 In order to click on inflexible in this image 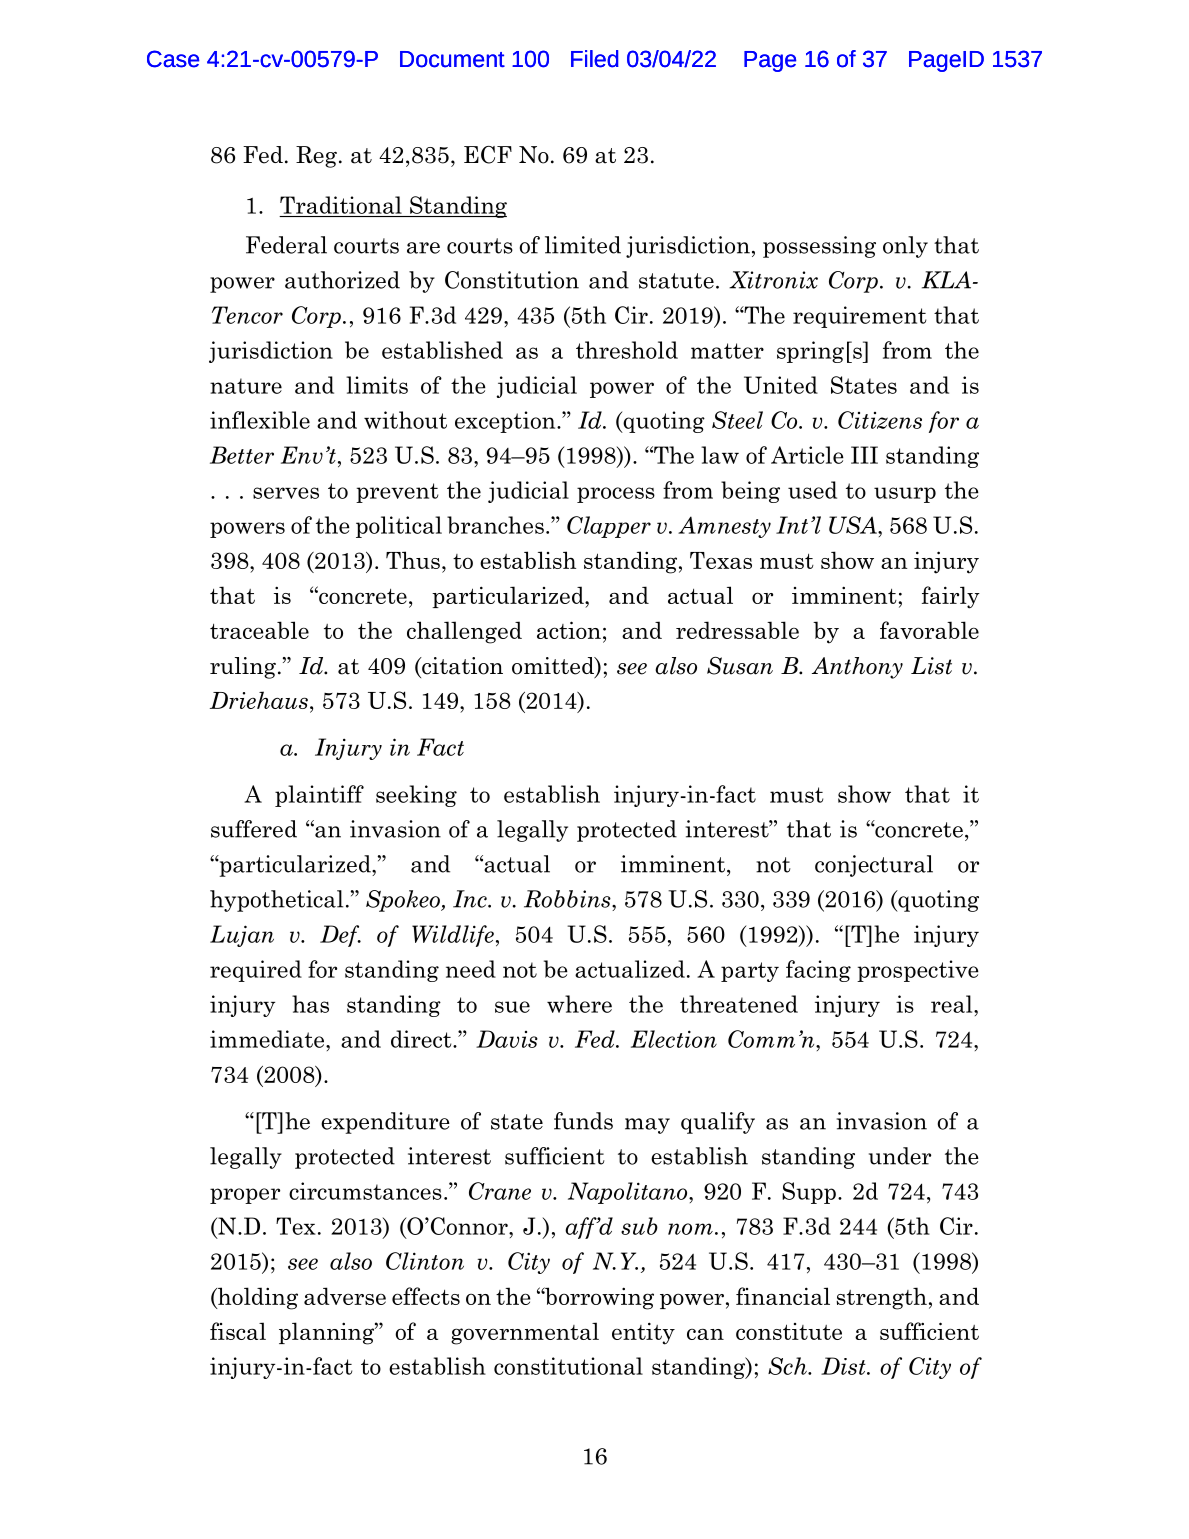, I will do `click(260, 420)`.
